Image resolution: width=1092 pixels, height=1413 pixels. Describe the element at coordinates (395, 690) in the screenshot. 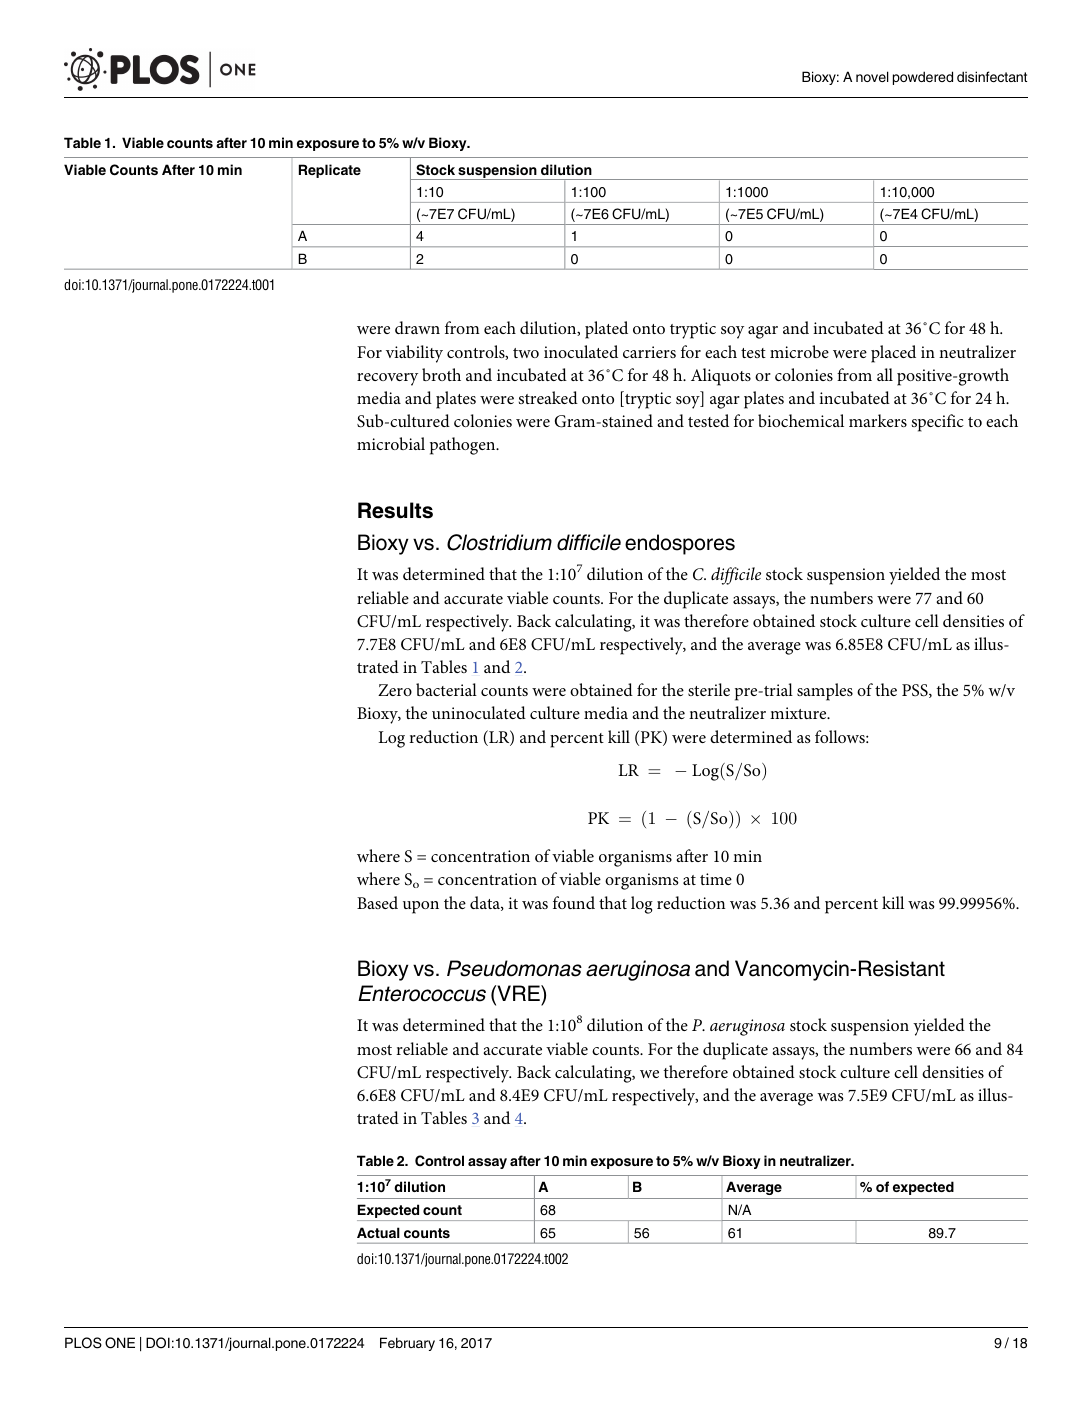

I see `Zero` at that location.
